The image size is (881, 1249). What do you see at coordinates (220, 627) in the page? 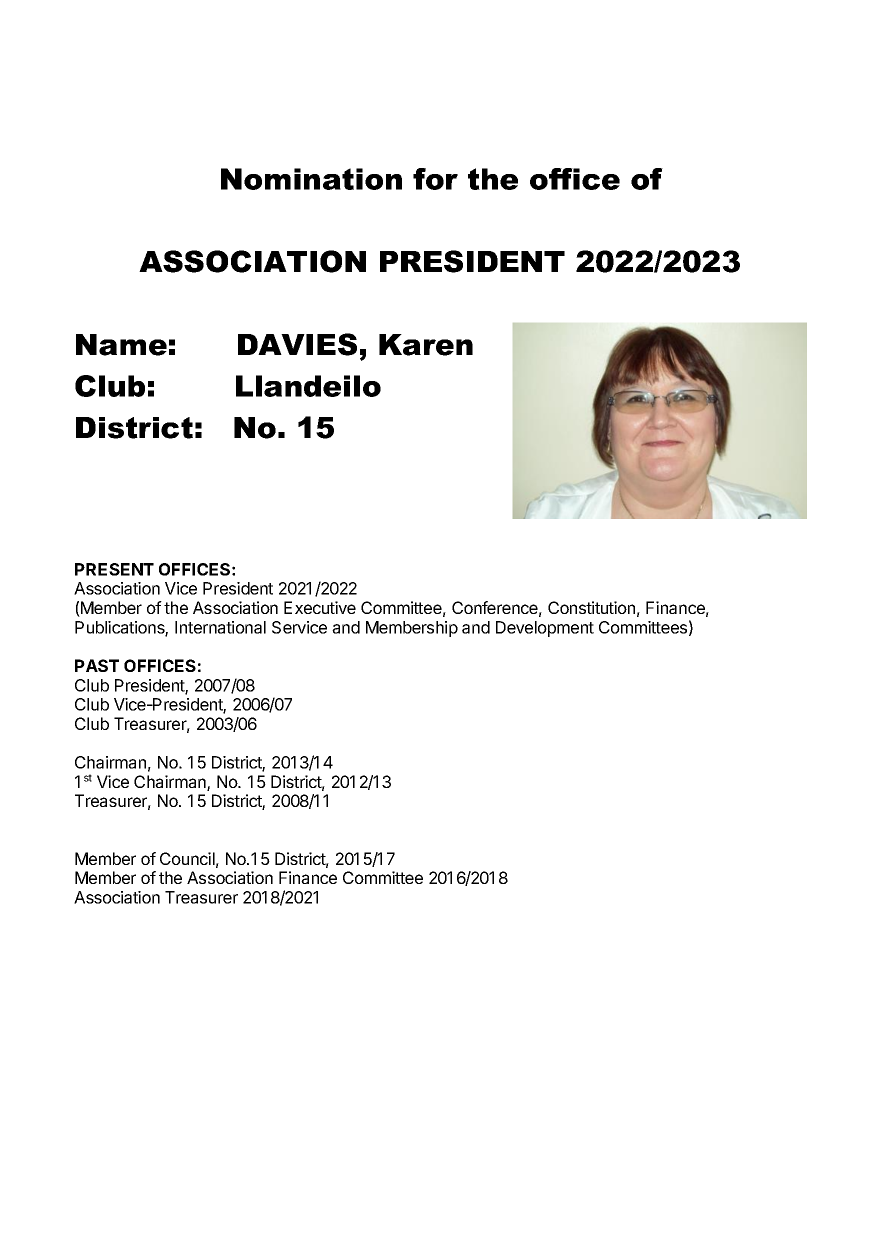
I see `International` at bounding box center [220, 627].
